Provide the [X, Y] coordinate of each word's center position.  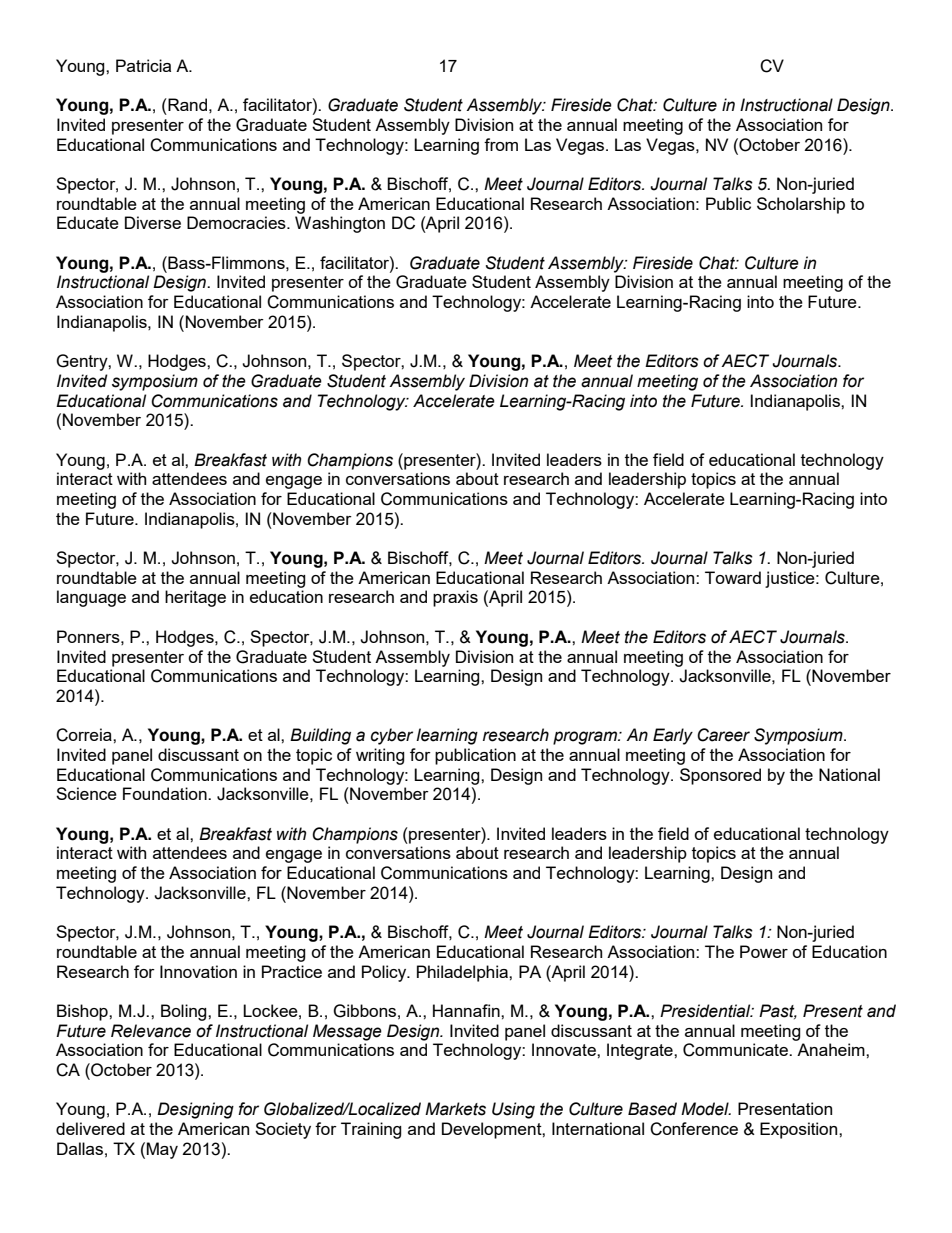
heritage [195, 598]
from [501, 144]
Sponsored [720, 776]
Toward [733, 577]
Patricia [143, 65]
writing [380, 756]
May [162, 1150]
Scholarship [801, 205]
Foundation [166, 793]
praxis [455, 598]
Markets [455, 1109]
